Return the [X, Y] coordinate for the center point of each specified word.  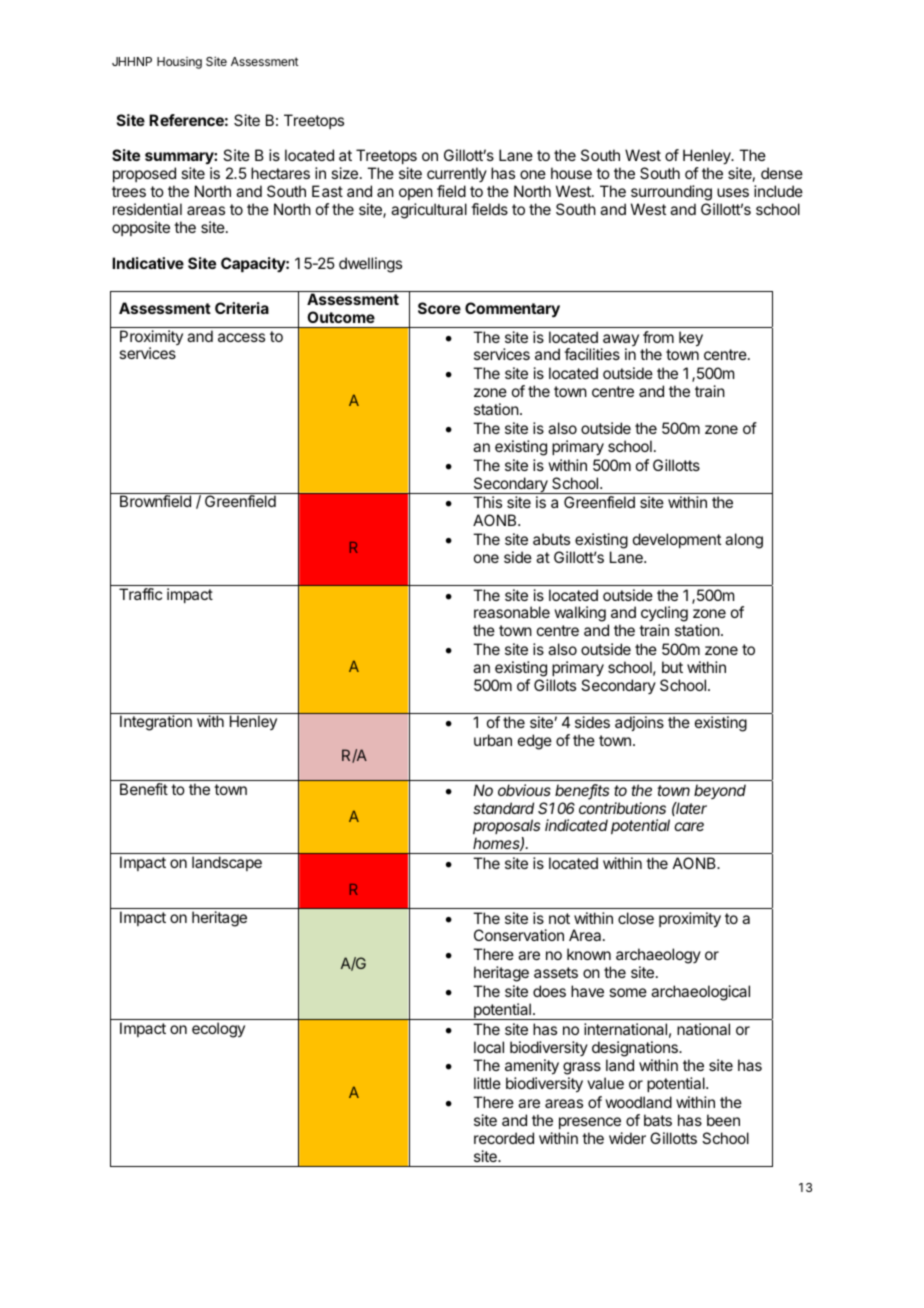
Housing [179, 63]
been [723, 1120]
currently [457, 176]
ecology [218, 1030]
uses [733, 192]
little [487, 1083]
